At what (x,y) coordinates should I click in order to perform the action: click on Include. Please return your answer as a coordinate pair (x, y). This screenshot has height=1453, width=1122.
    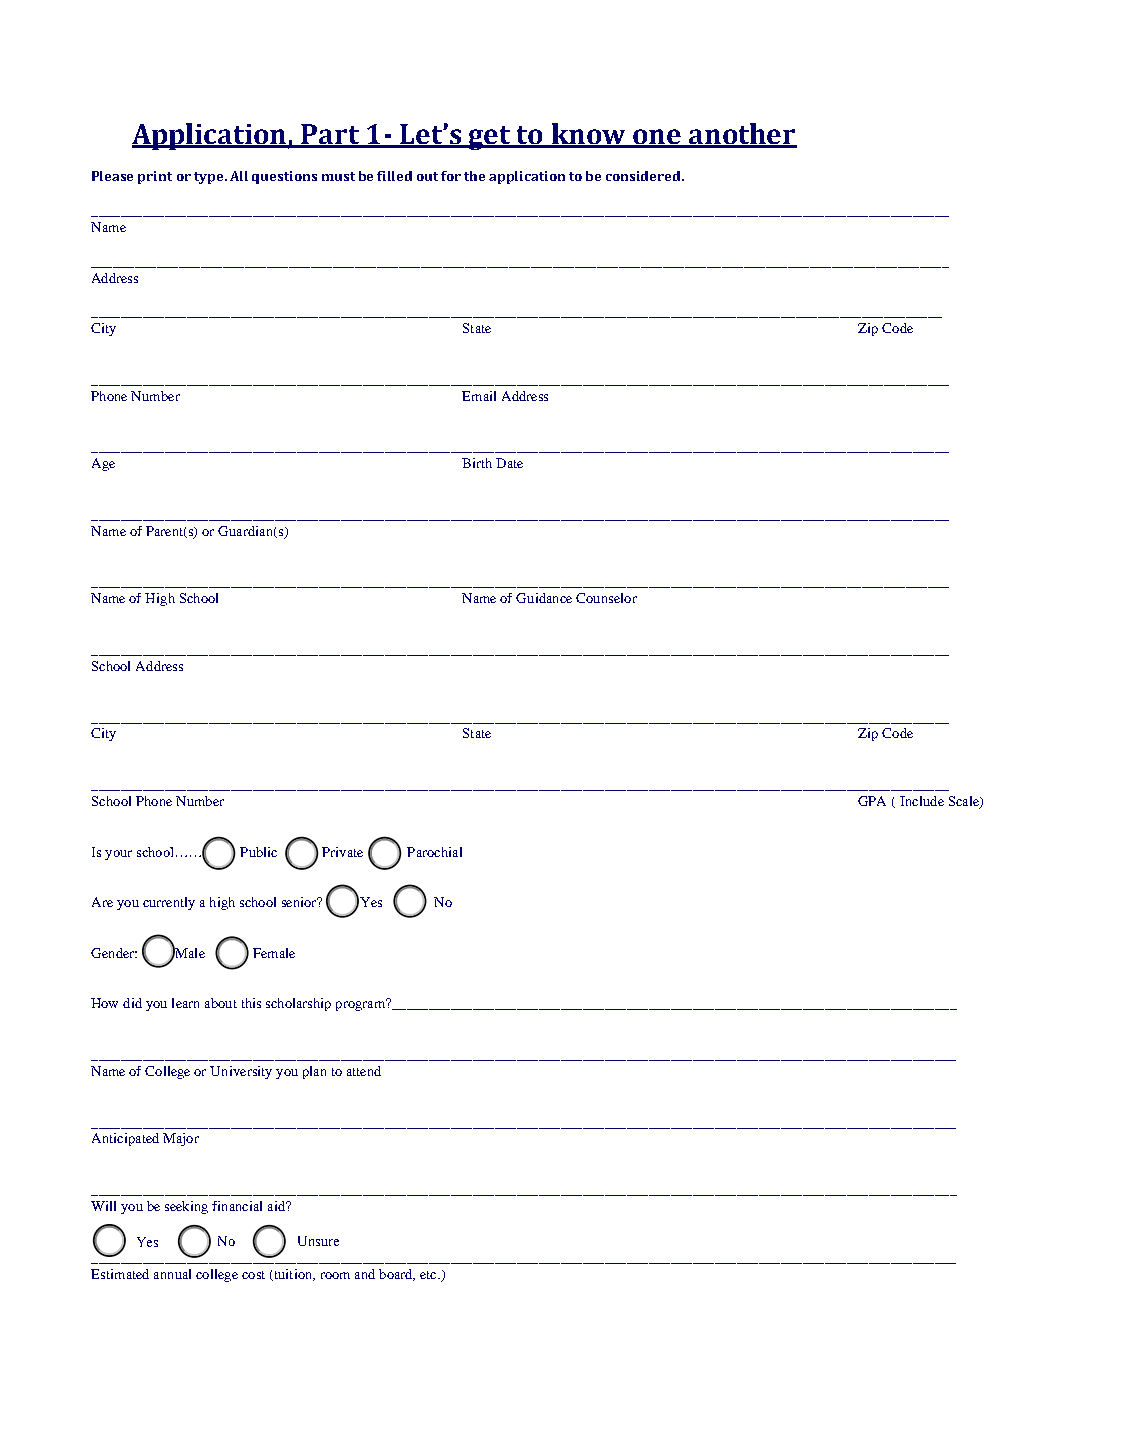
    Looking at the image, I should click on (922, 801).
